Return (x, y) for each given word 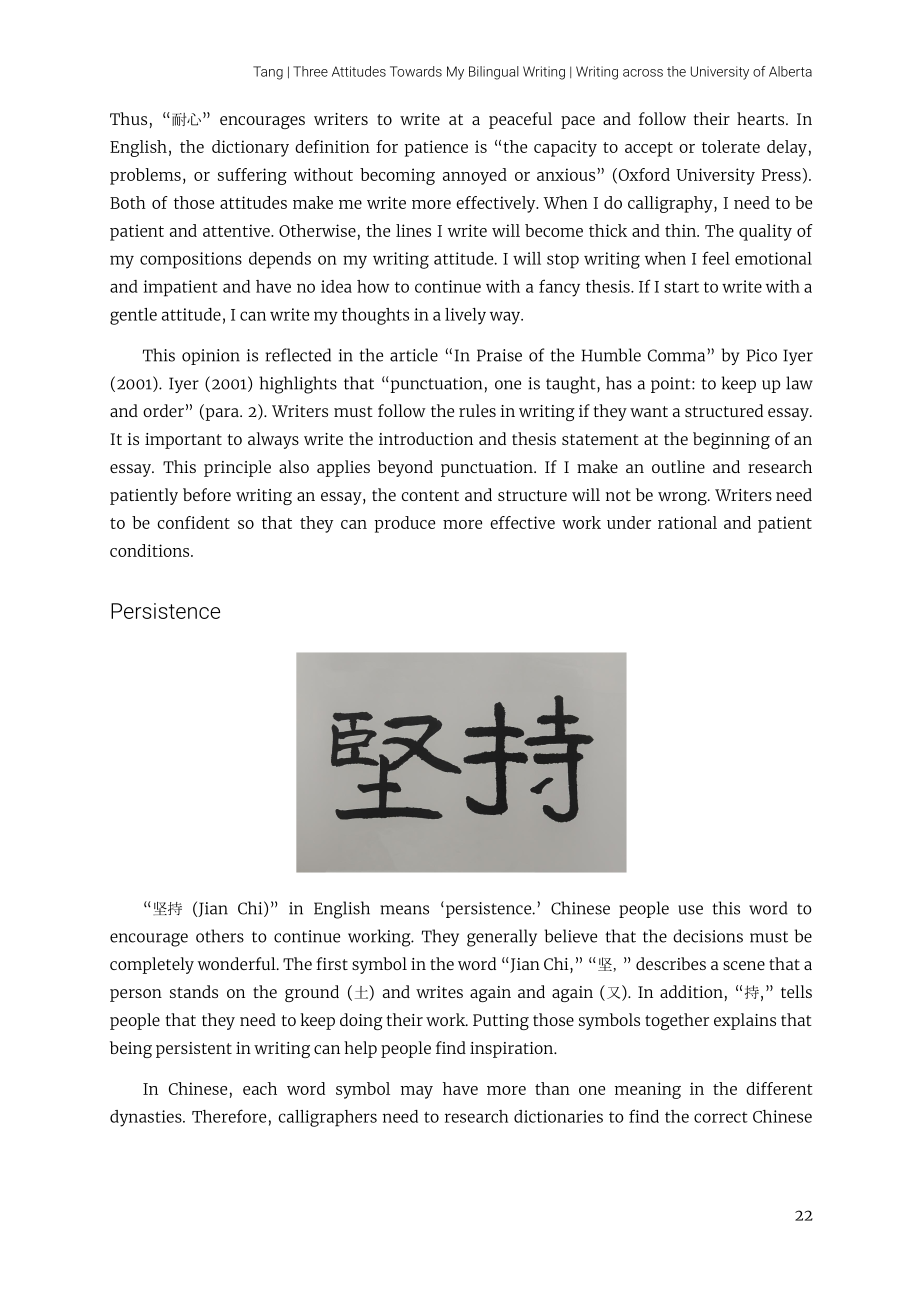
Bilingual (494, 73)
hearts (762, 118)
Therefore (229, 1116)
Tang (268, 73)
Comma (676, 355)
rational (687, 522)
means (404, 910)
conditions (151, 550)
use (690, 910)
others (220, 936)
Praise (499, 355)
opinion (211, 357)
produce (404, 524)
